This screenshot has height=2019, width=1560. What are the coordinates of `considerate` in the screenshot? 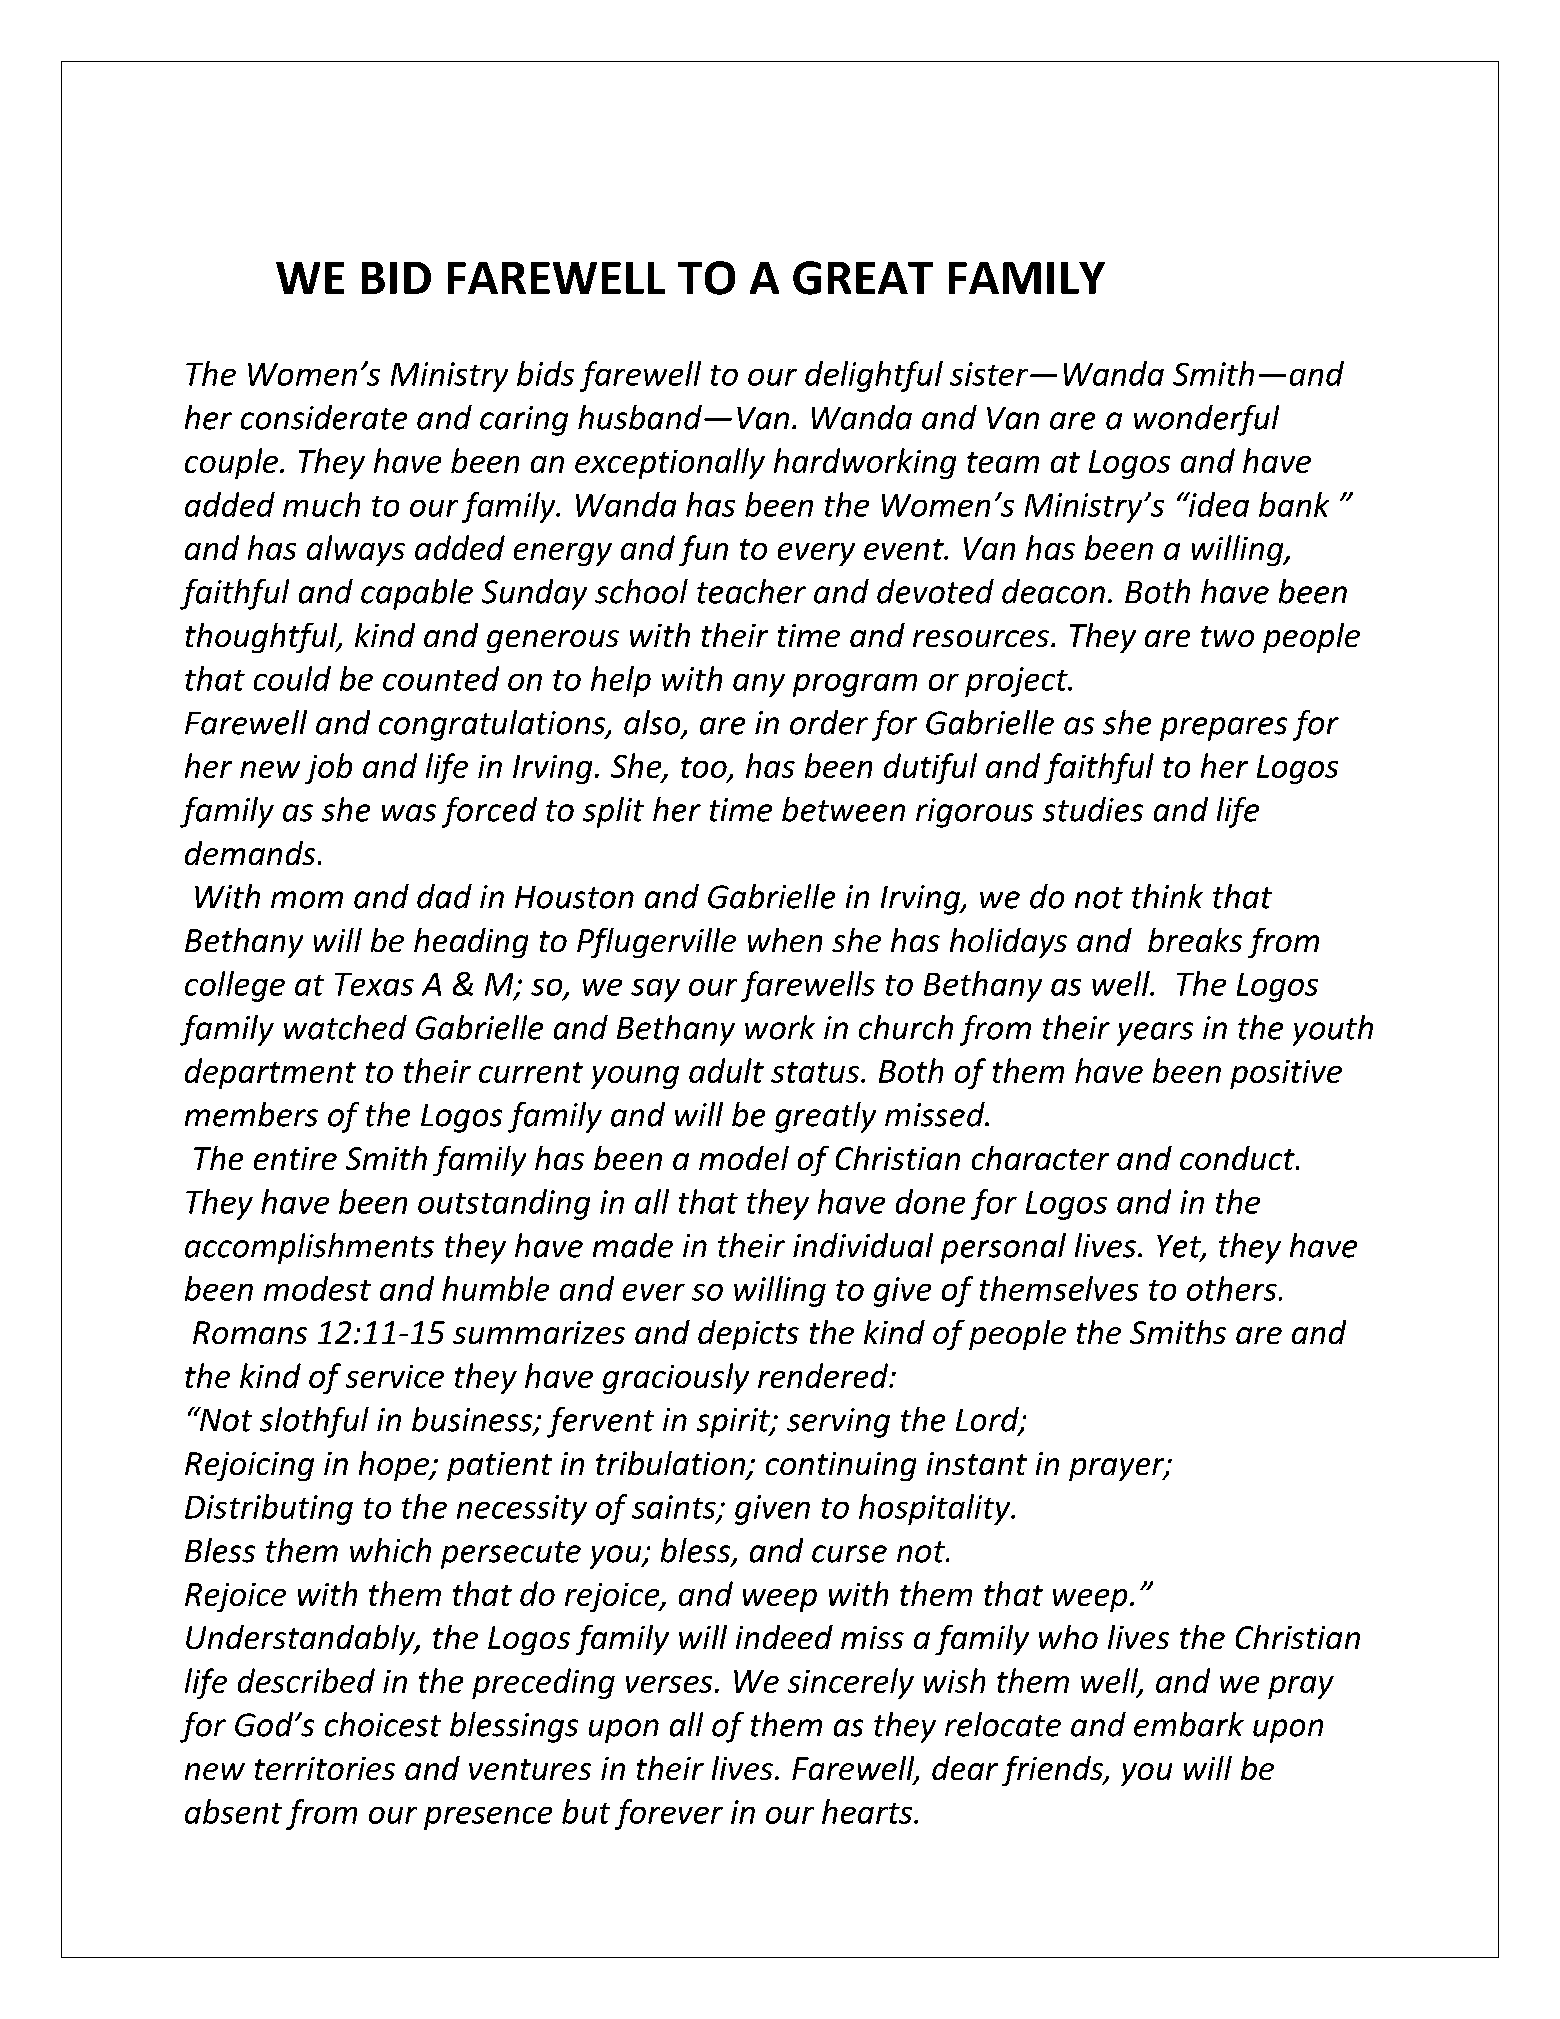 It's located at (324, 417).
